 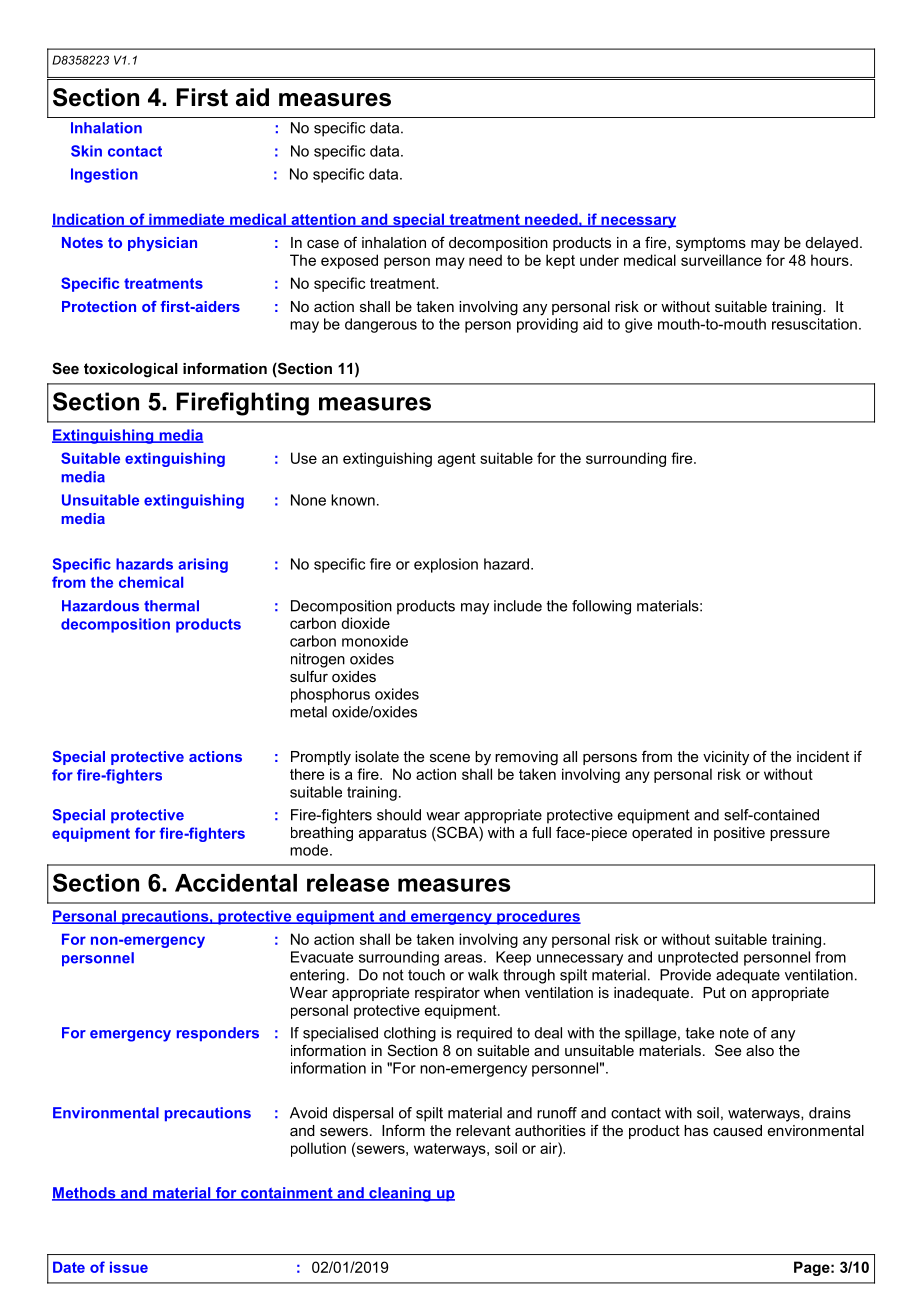 I want to click on explosion, so click(x=446, y=565).
